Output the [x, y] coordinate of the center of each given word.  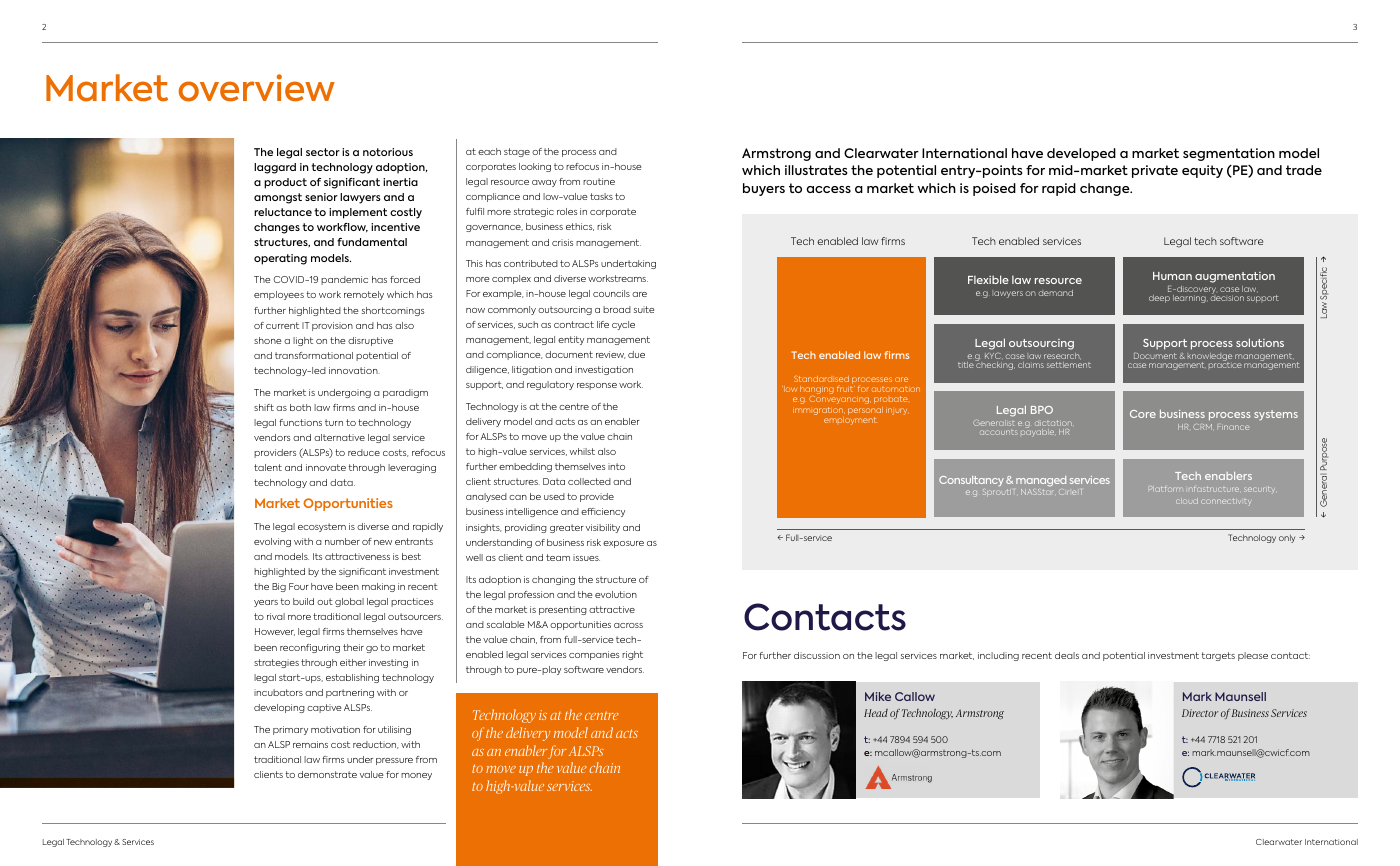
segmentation [1229, 154]
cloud [1187, 501]
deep [1159, 299]
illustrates [816, 170]
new [383, 542]
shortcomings [393, 311]
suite [644, 309]
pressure [394, 761]
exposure [623, 544]
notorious [388, 152]
